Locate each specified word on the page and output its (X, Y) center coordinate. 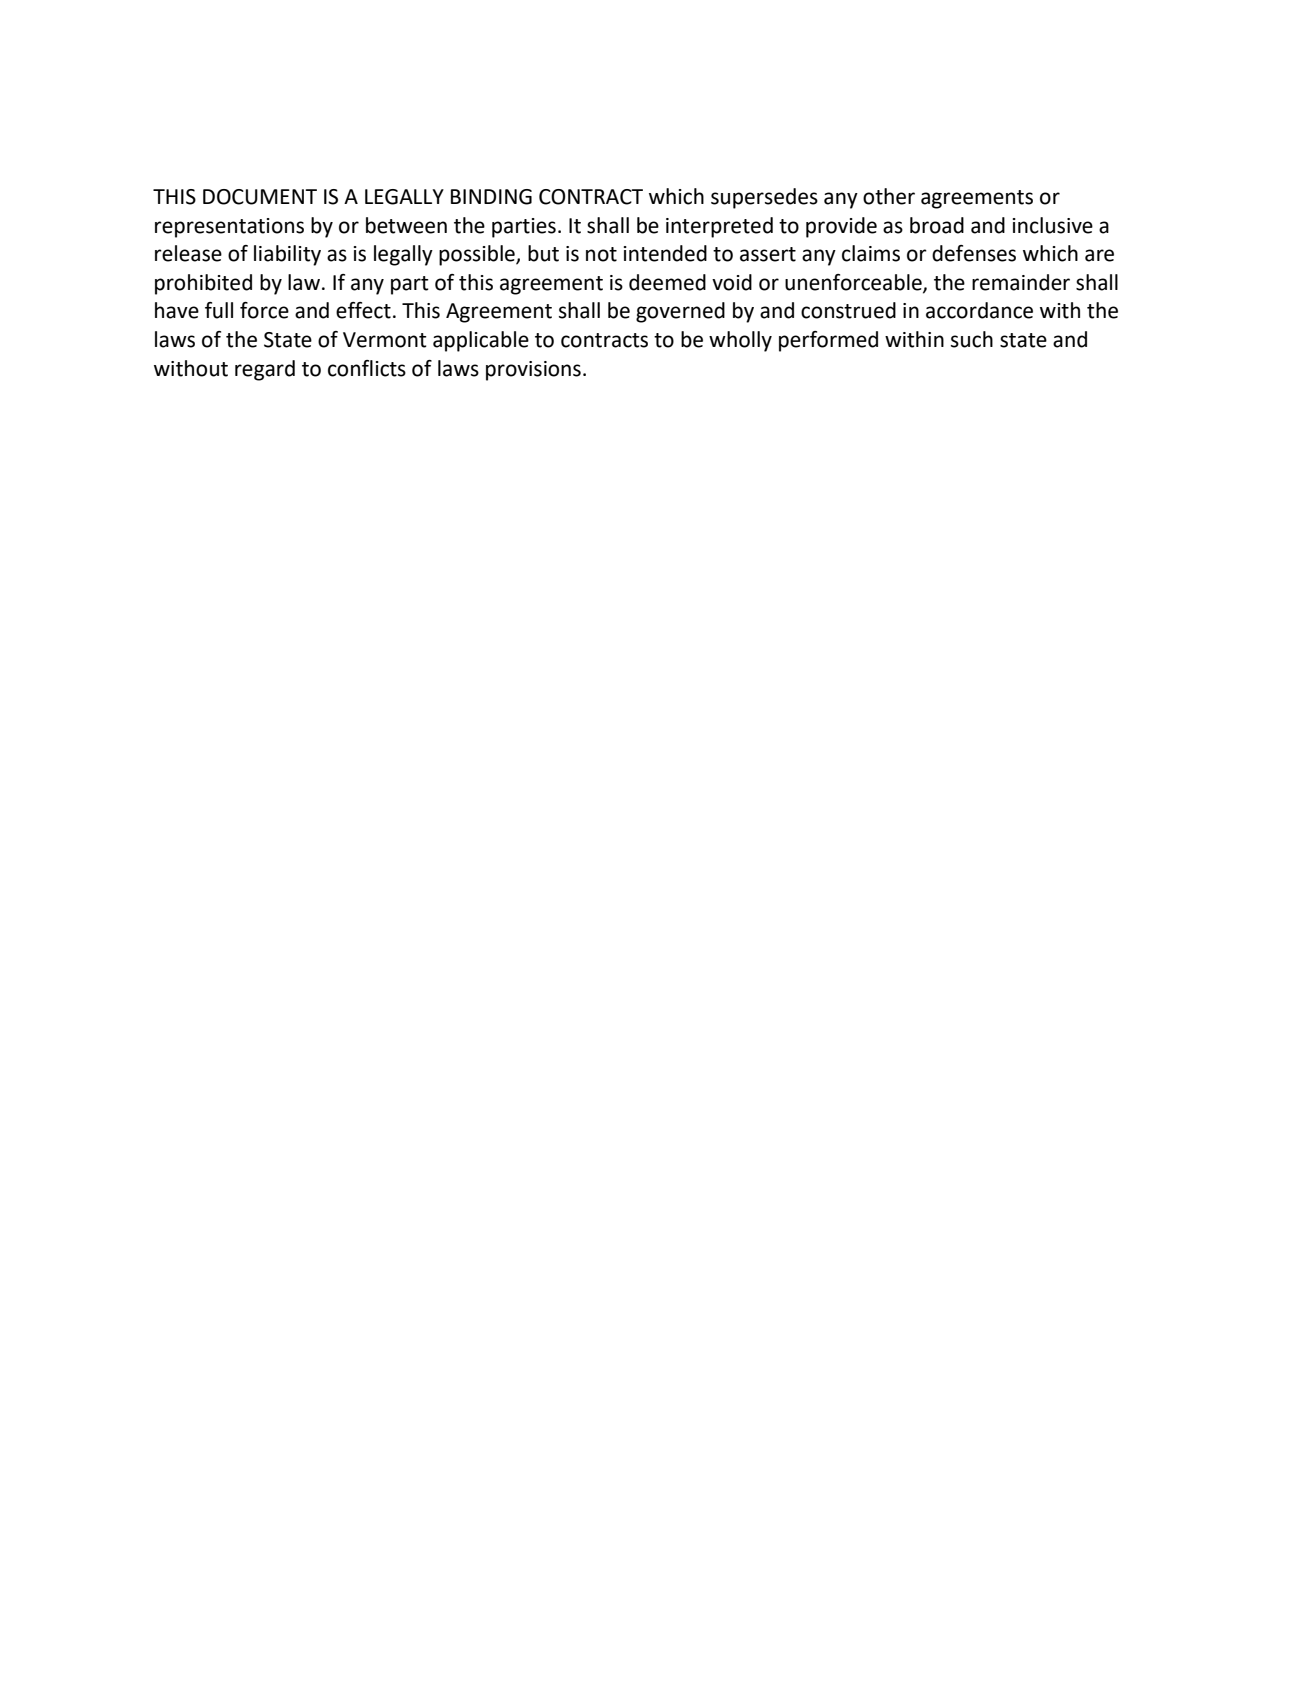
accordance (979, 310)
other (889, 196)
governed (680, 312)
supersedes (764, 198)
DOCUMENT (260, 197)
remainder (1021, 282)
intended (665, 253)
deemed (667, 282)
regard (265, 370)
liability (287, 255)
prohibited (203, 284)
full (219, 310)
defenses (974, 253)
